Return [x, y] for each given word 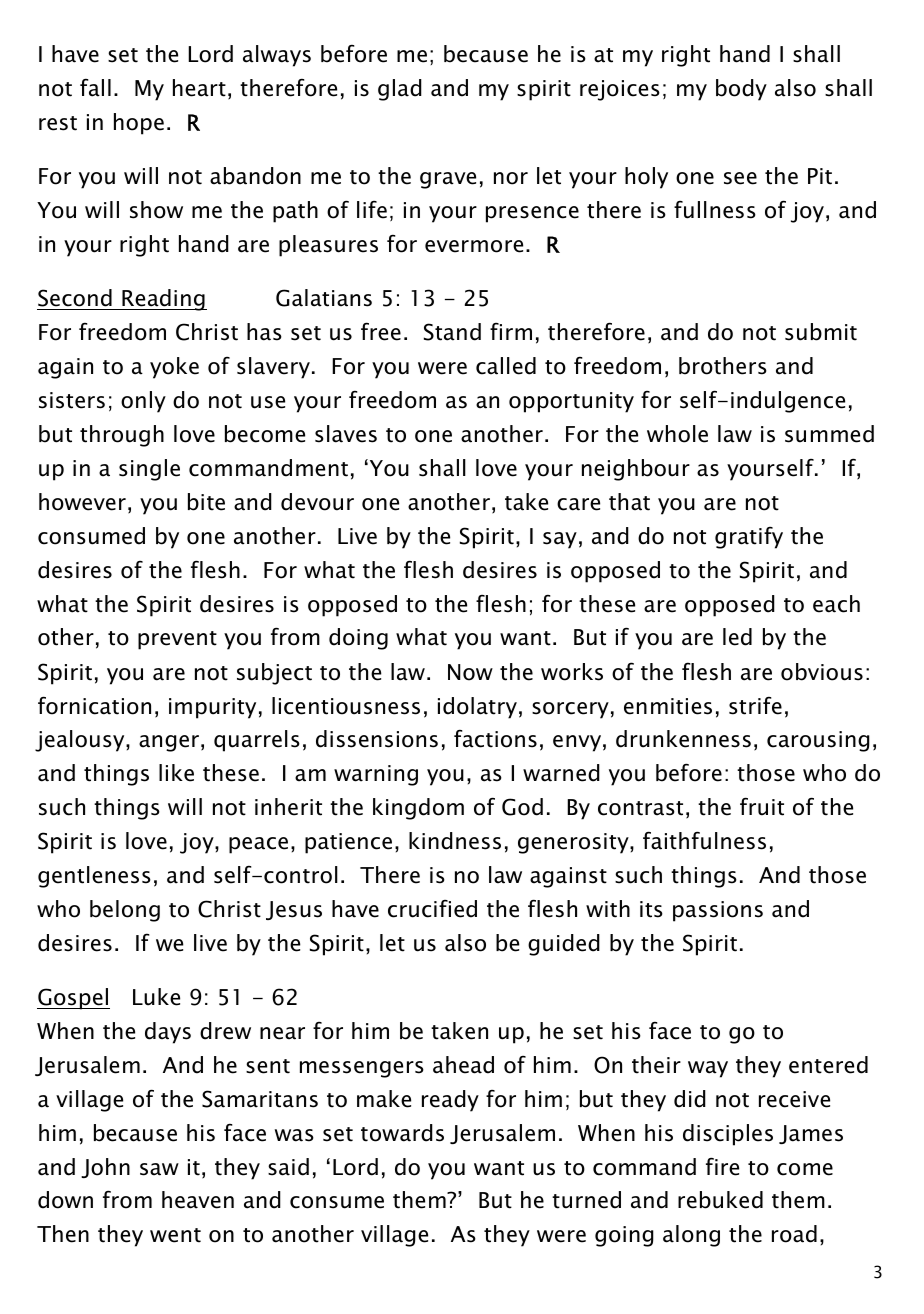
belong [125, 911]
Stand [452, 332]
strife [755, 705]
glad [400, 90]
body [741, 90]
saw [159, 1169]
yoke [174, 368]
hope [139, 124]
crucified [432, 909]
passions [718, 911]
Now [470, 672]
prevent [177, 640]
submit [821, 332]
